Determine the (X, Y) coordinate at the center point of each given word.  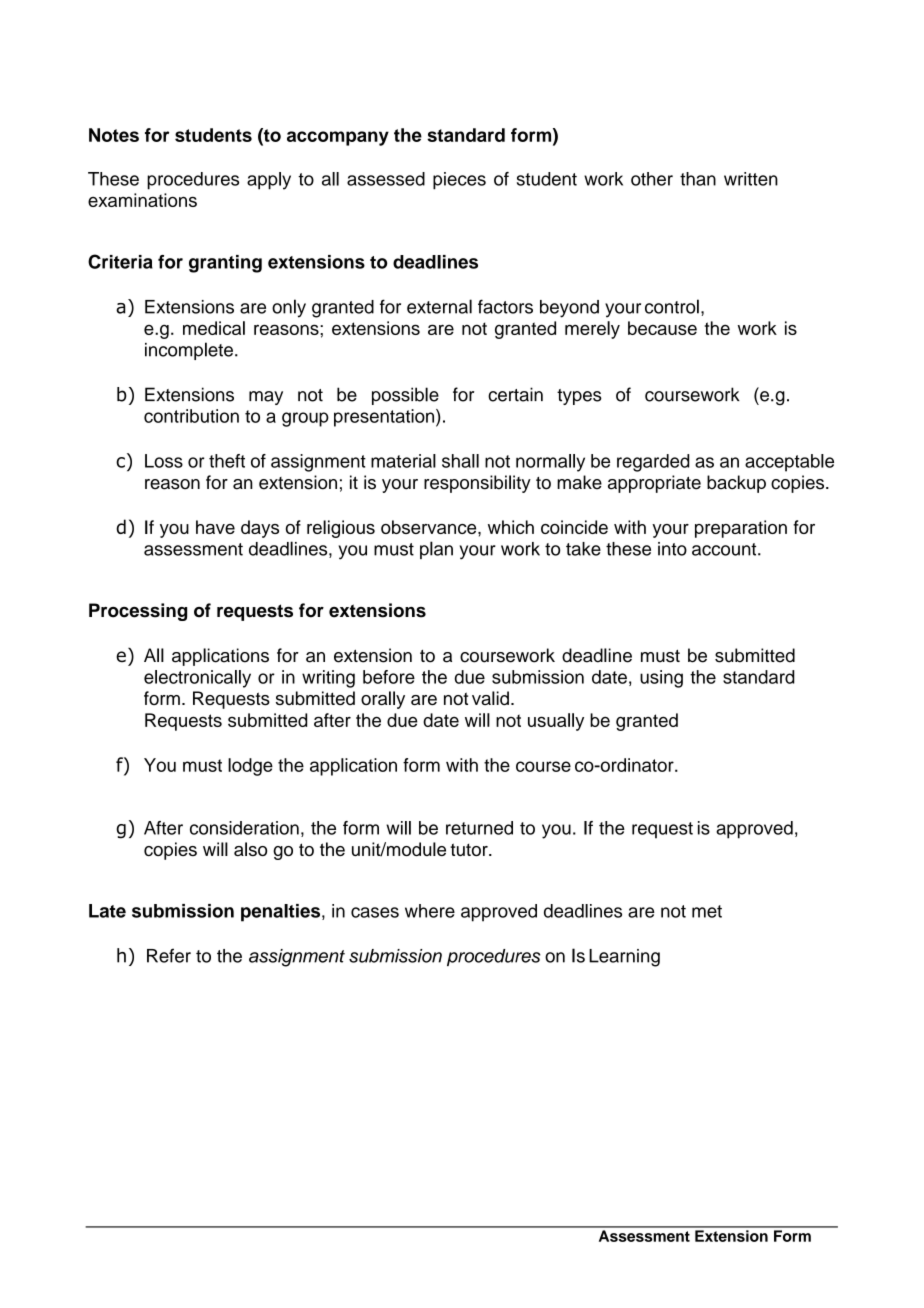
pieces (459, 181)
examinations (142, 200)
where (430, 911)
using (661, 679)
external (439, 306)
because (662, 328)
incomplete (189, 351)
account (725, 549)
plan (436, 550)
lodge (250, 767)
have (215, 527)
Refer (169, 955)
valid (490, 698)
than (698, 179)
